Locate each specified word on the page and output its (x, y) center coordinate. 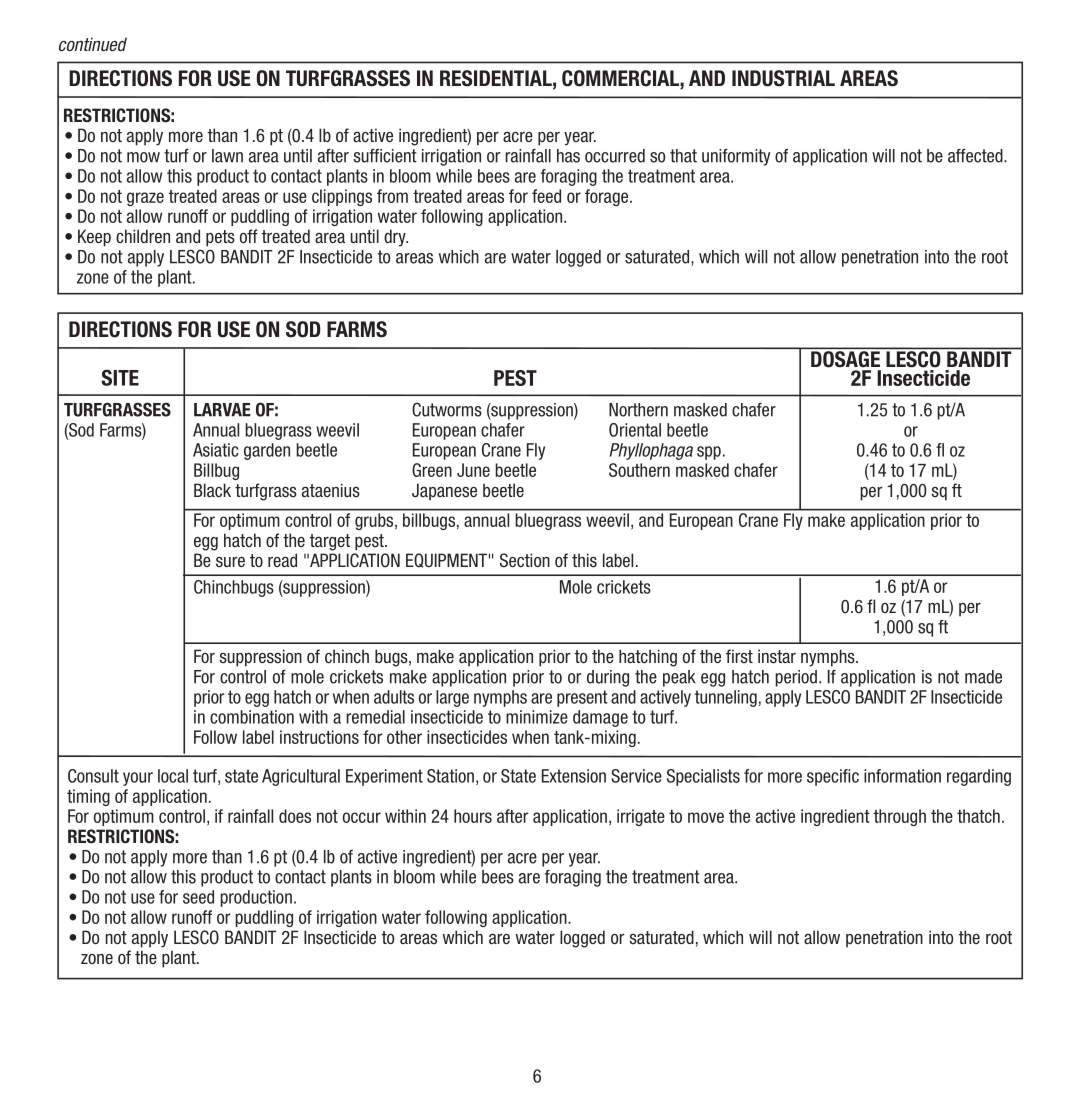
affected (976, 156)
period (796, 678)
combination (252, 717)
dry (396, 238)
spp (709, 453)
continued (93, 44)
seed (198, 897)
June (473, 470)
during (608, 678)
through (900, 817)
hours (473, 816)
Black (212, 490)
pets (220, 238)
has (568, 156)
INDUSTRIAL (783, 78)
